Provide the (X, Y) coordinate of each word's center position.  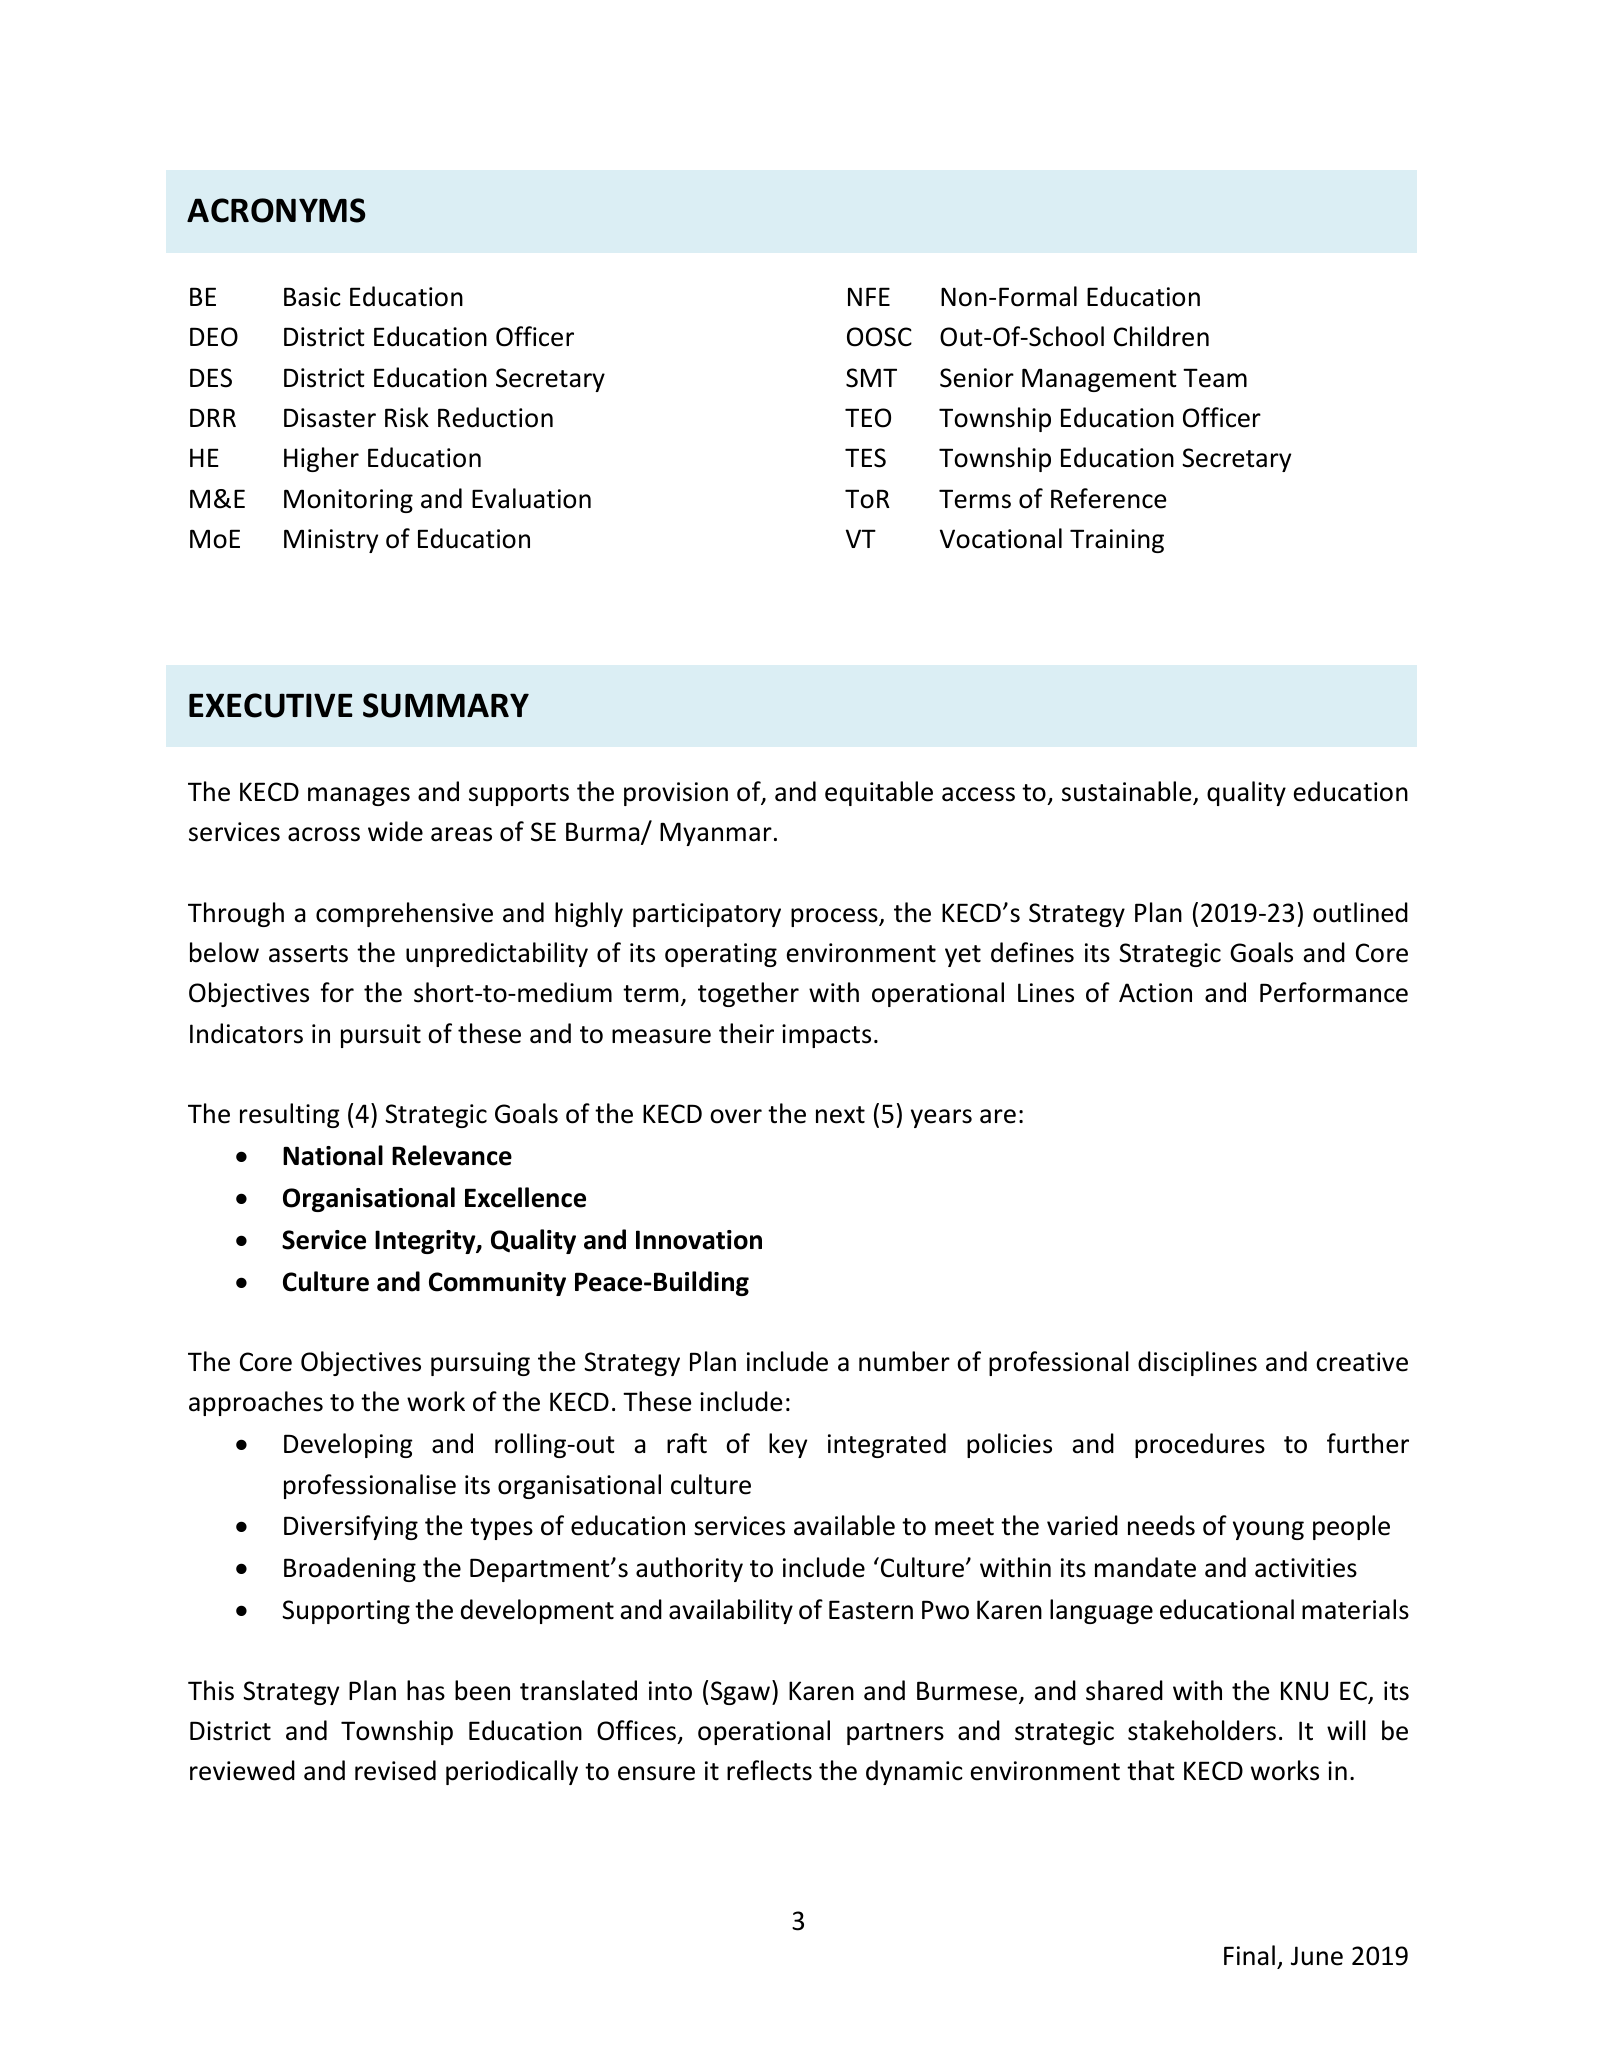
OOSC (879, 337)
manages (359, 796)
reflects (769, 1770)
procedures (1200, 1445)
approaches (256, 1403)
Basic (312, 297)
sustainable (1128, 792)
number (904, 1361)
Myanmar (716, 834)
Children (1161, 336)
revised (395, 1770)
